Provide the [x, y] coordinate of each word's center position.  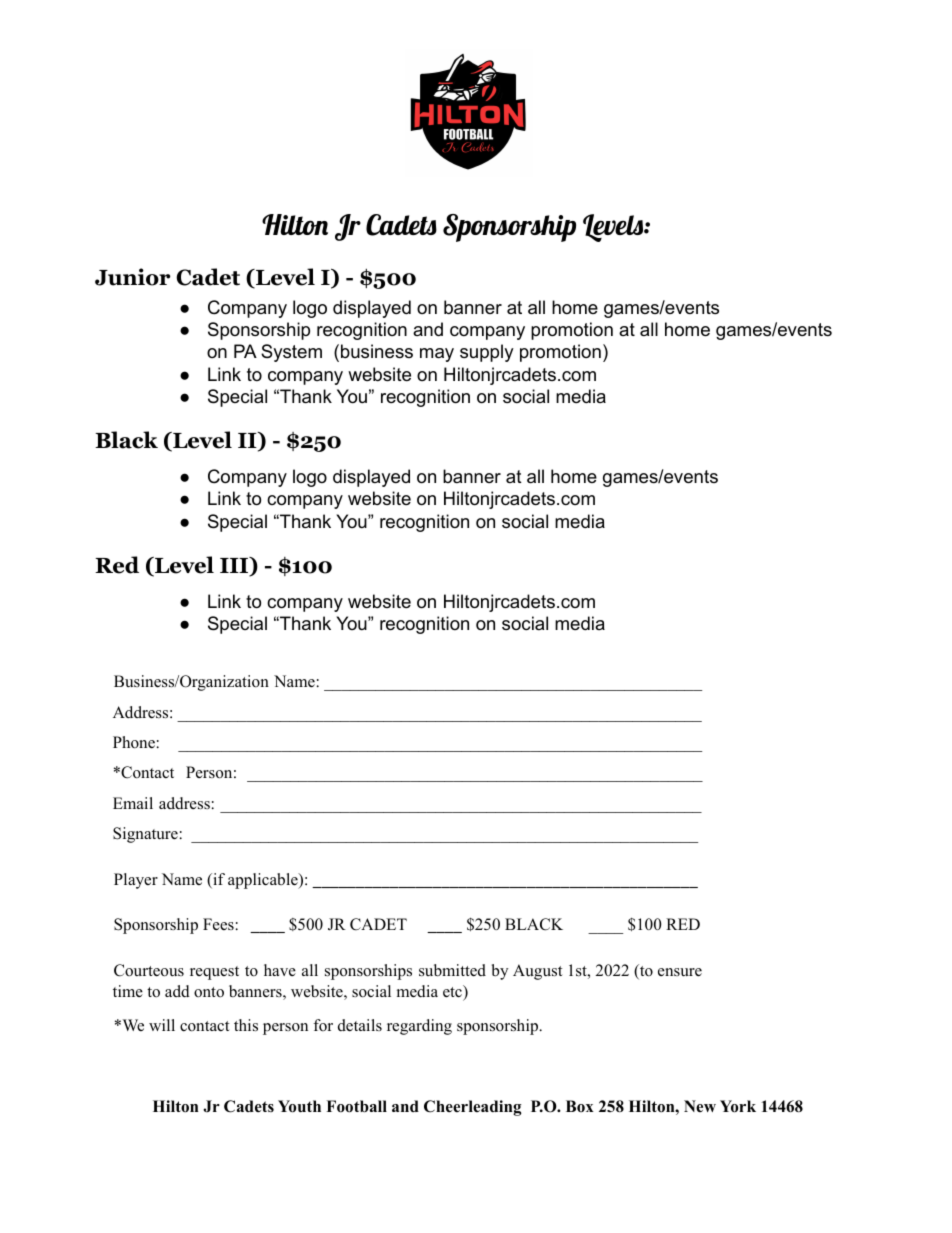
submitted [452, 970]
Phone [134, 742]
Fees [218, 924]
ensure [680, 972]
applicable [264, 881]
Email [133, 803]
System [291, 353]
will [162, 1025]
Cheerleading [473, 1108]
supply [487, 353]
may [437, 355]
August [537, 972]
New [700, 1106]
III [235, 566]
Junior [132, 277]
